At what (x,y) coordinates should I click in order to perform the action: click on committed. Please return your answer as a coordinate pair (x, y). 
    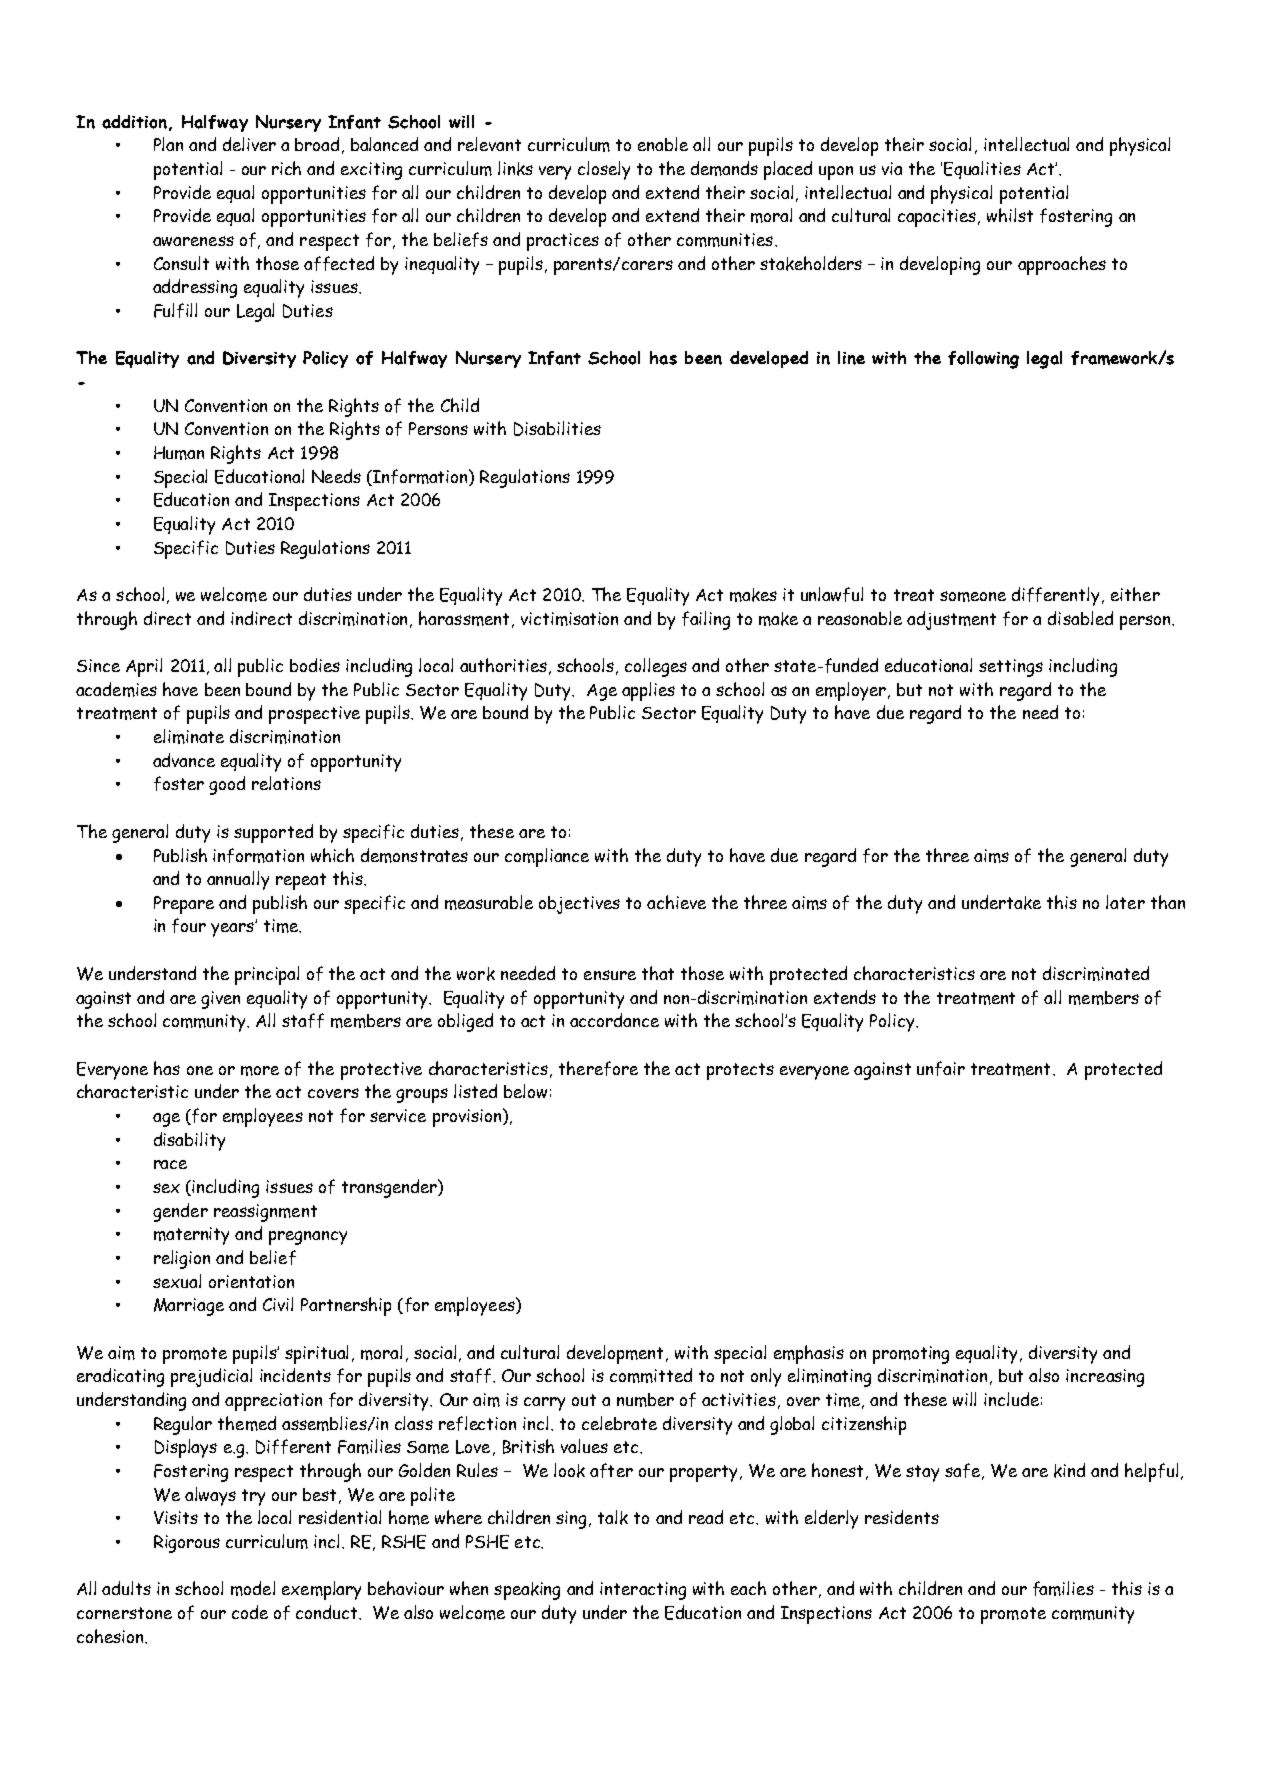
    Looking at the image, I should click on (651, 1375).
